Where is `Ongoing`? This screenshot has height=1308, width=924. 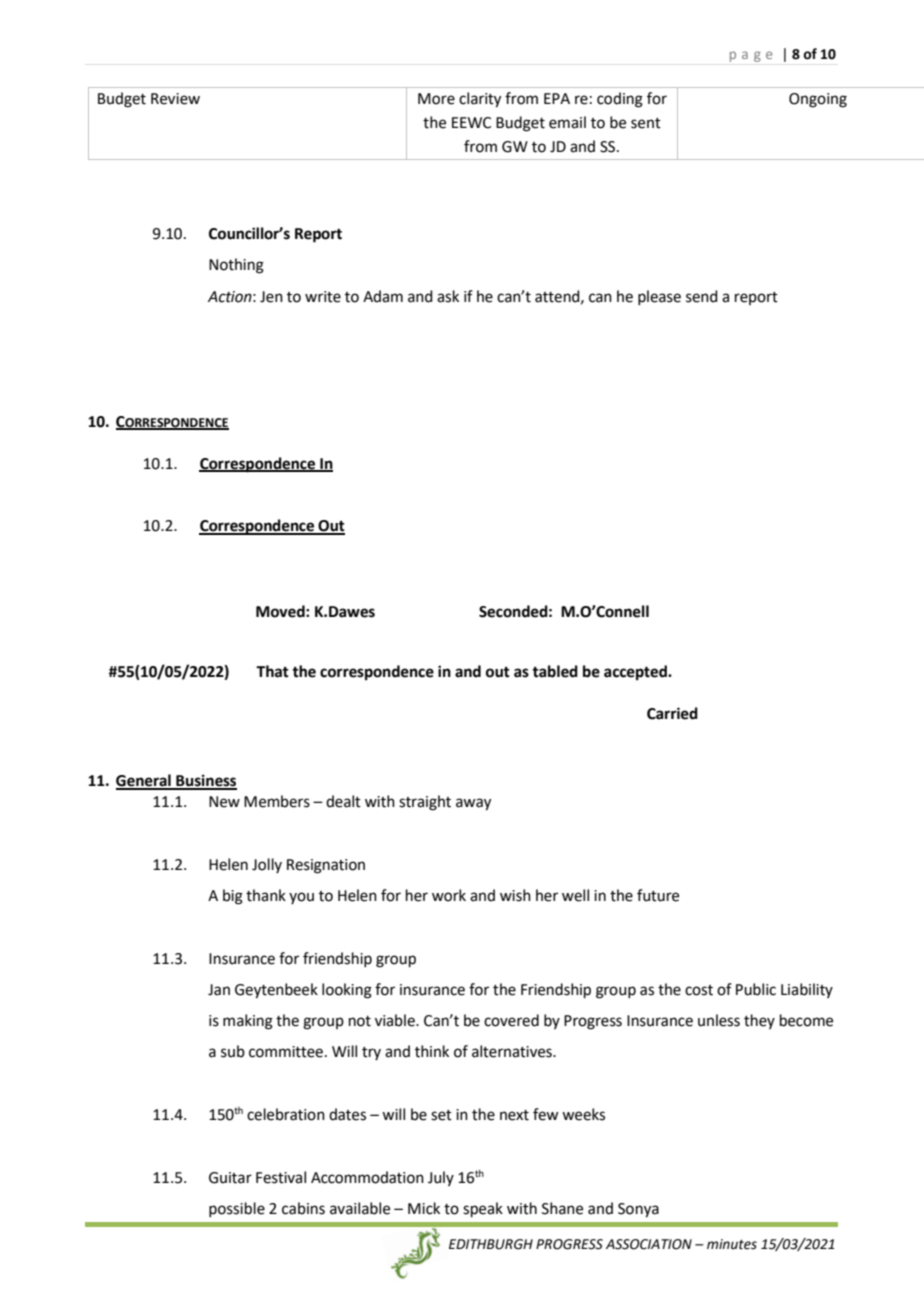
Ongoing is located at coordinates (818, 100).
